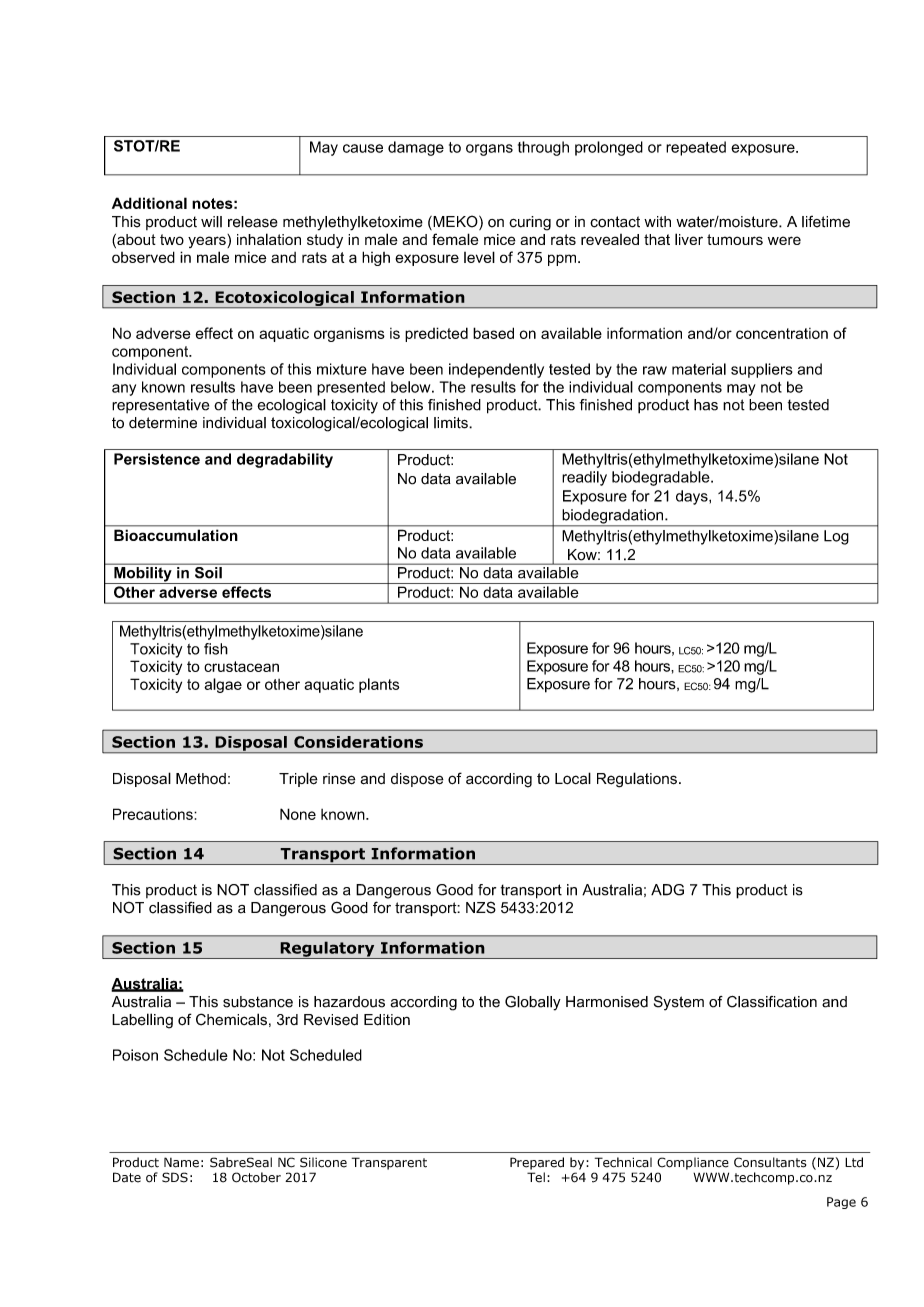  What do you see at coordinates (163, 423) in the screenshot?
I see `determine` at bounding box center [163, 423].
